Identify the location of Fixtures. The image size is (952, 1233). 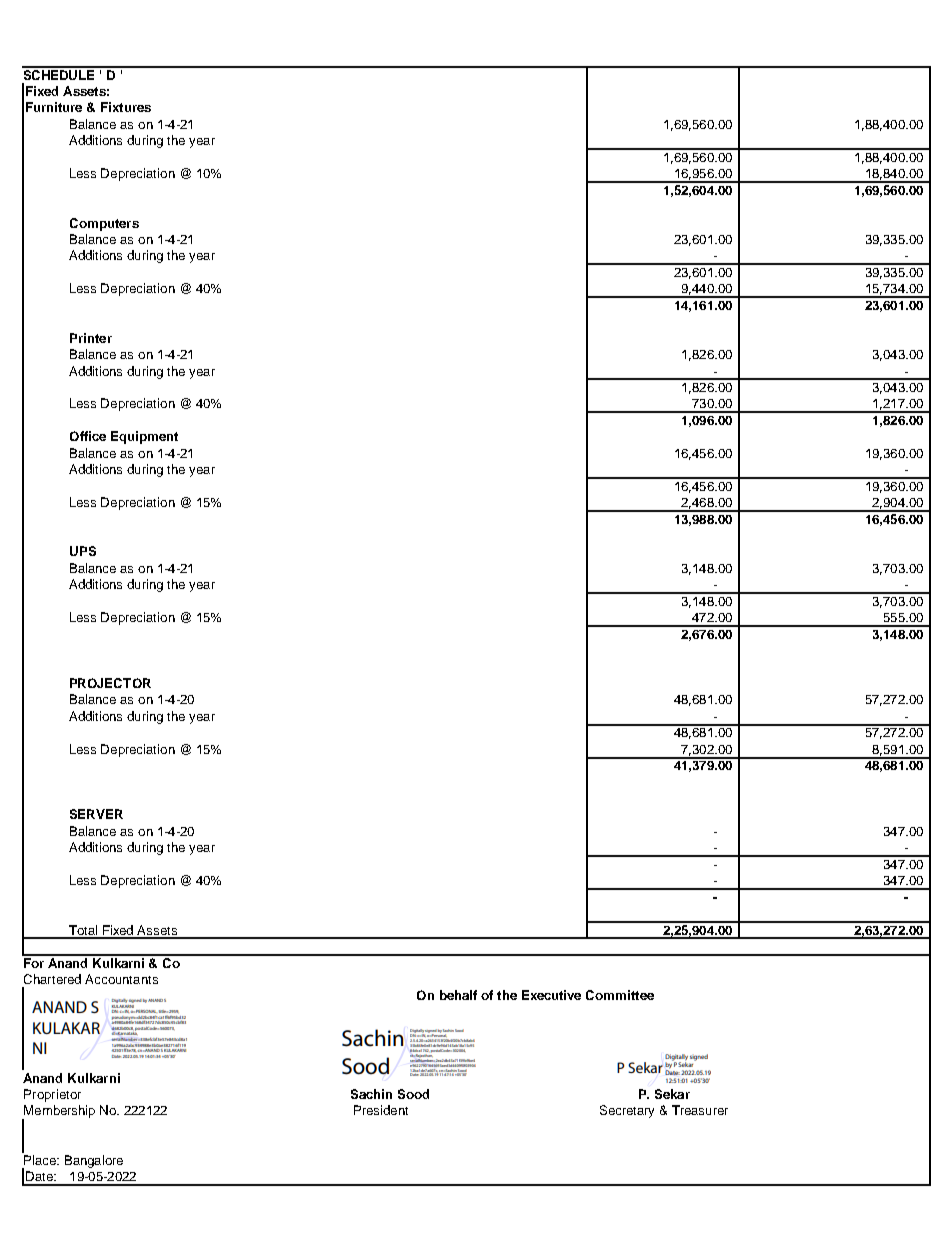
(126, 107).
